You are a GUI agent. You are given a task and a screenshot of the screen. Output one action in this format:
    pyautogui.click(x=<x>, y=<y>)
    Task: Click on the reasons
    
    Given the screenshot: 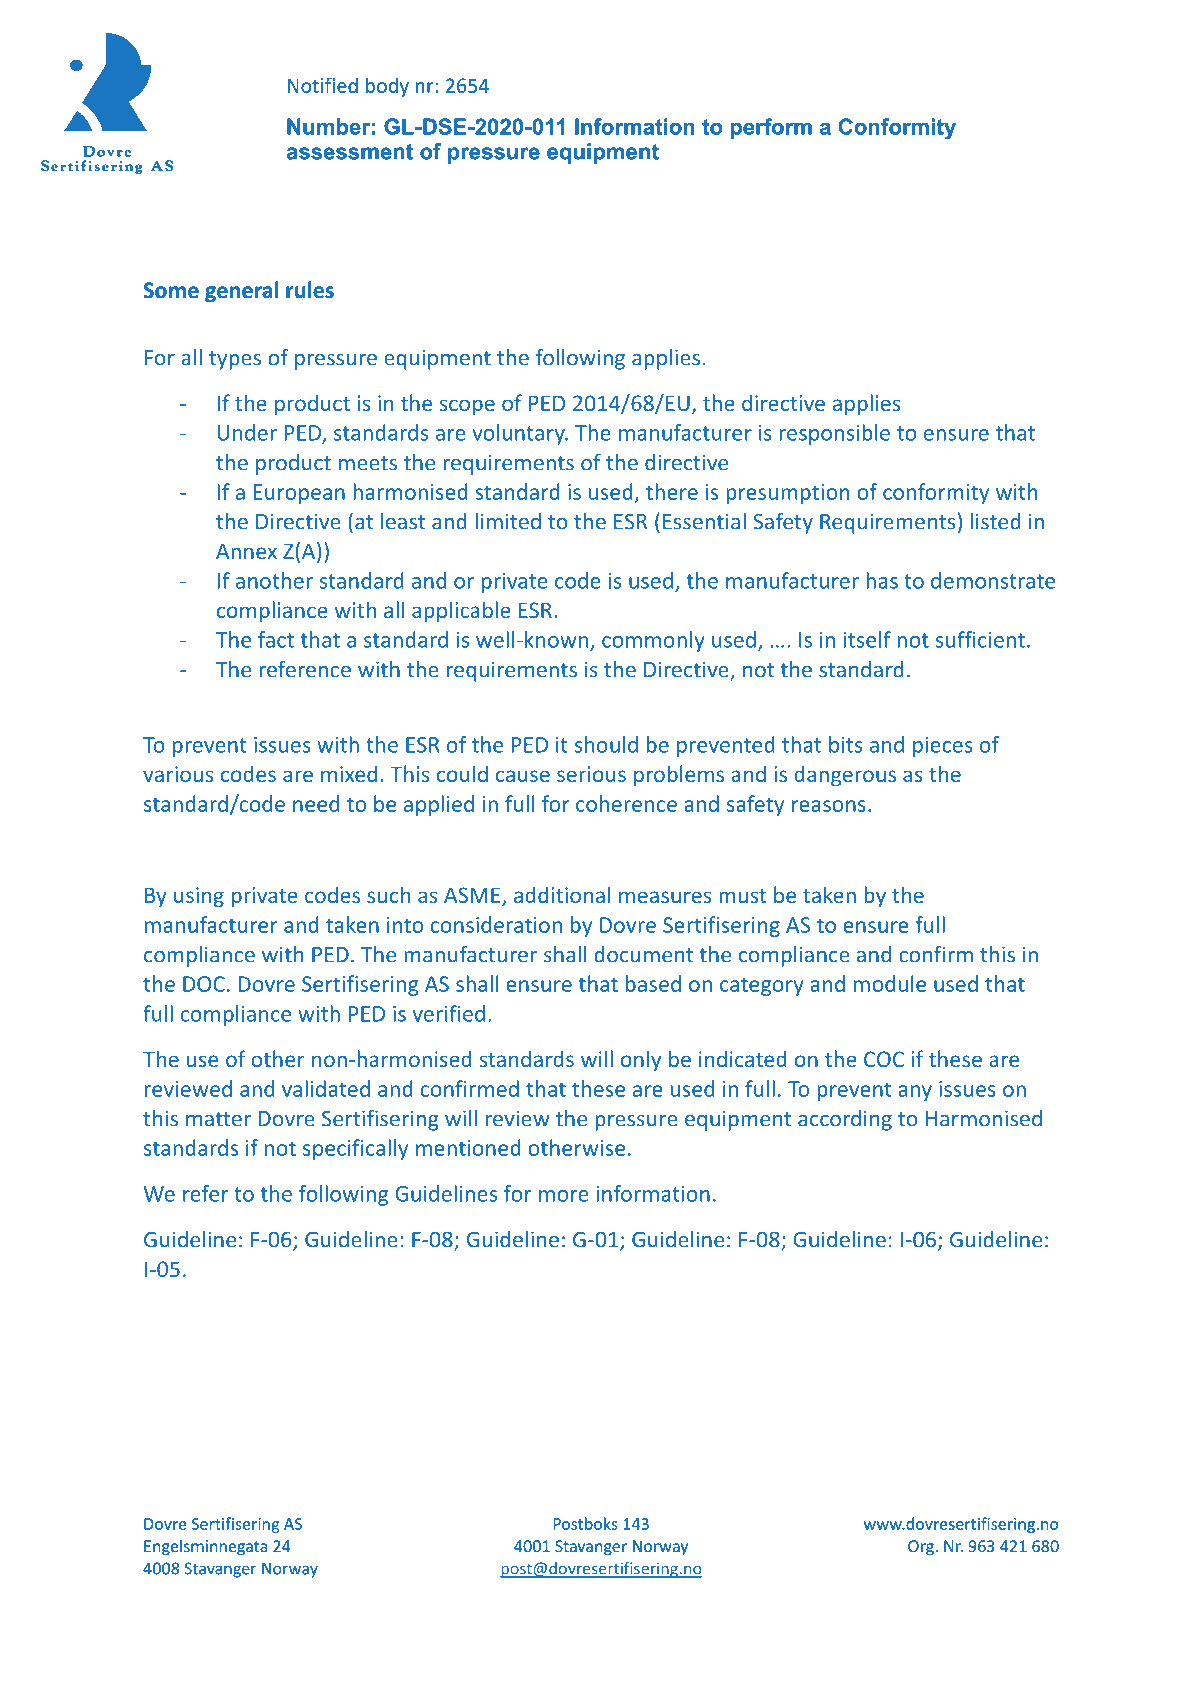 What is the action you would take?
    pyautogui.click(x=829, y=806)
